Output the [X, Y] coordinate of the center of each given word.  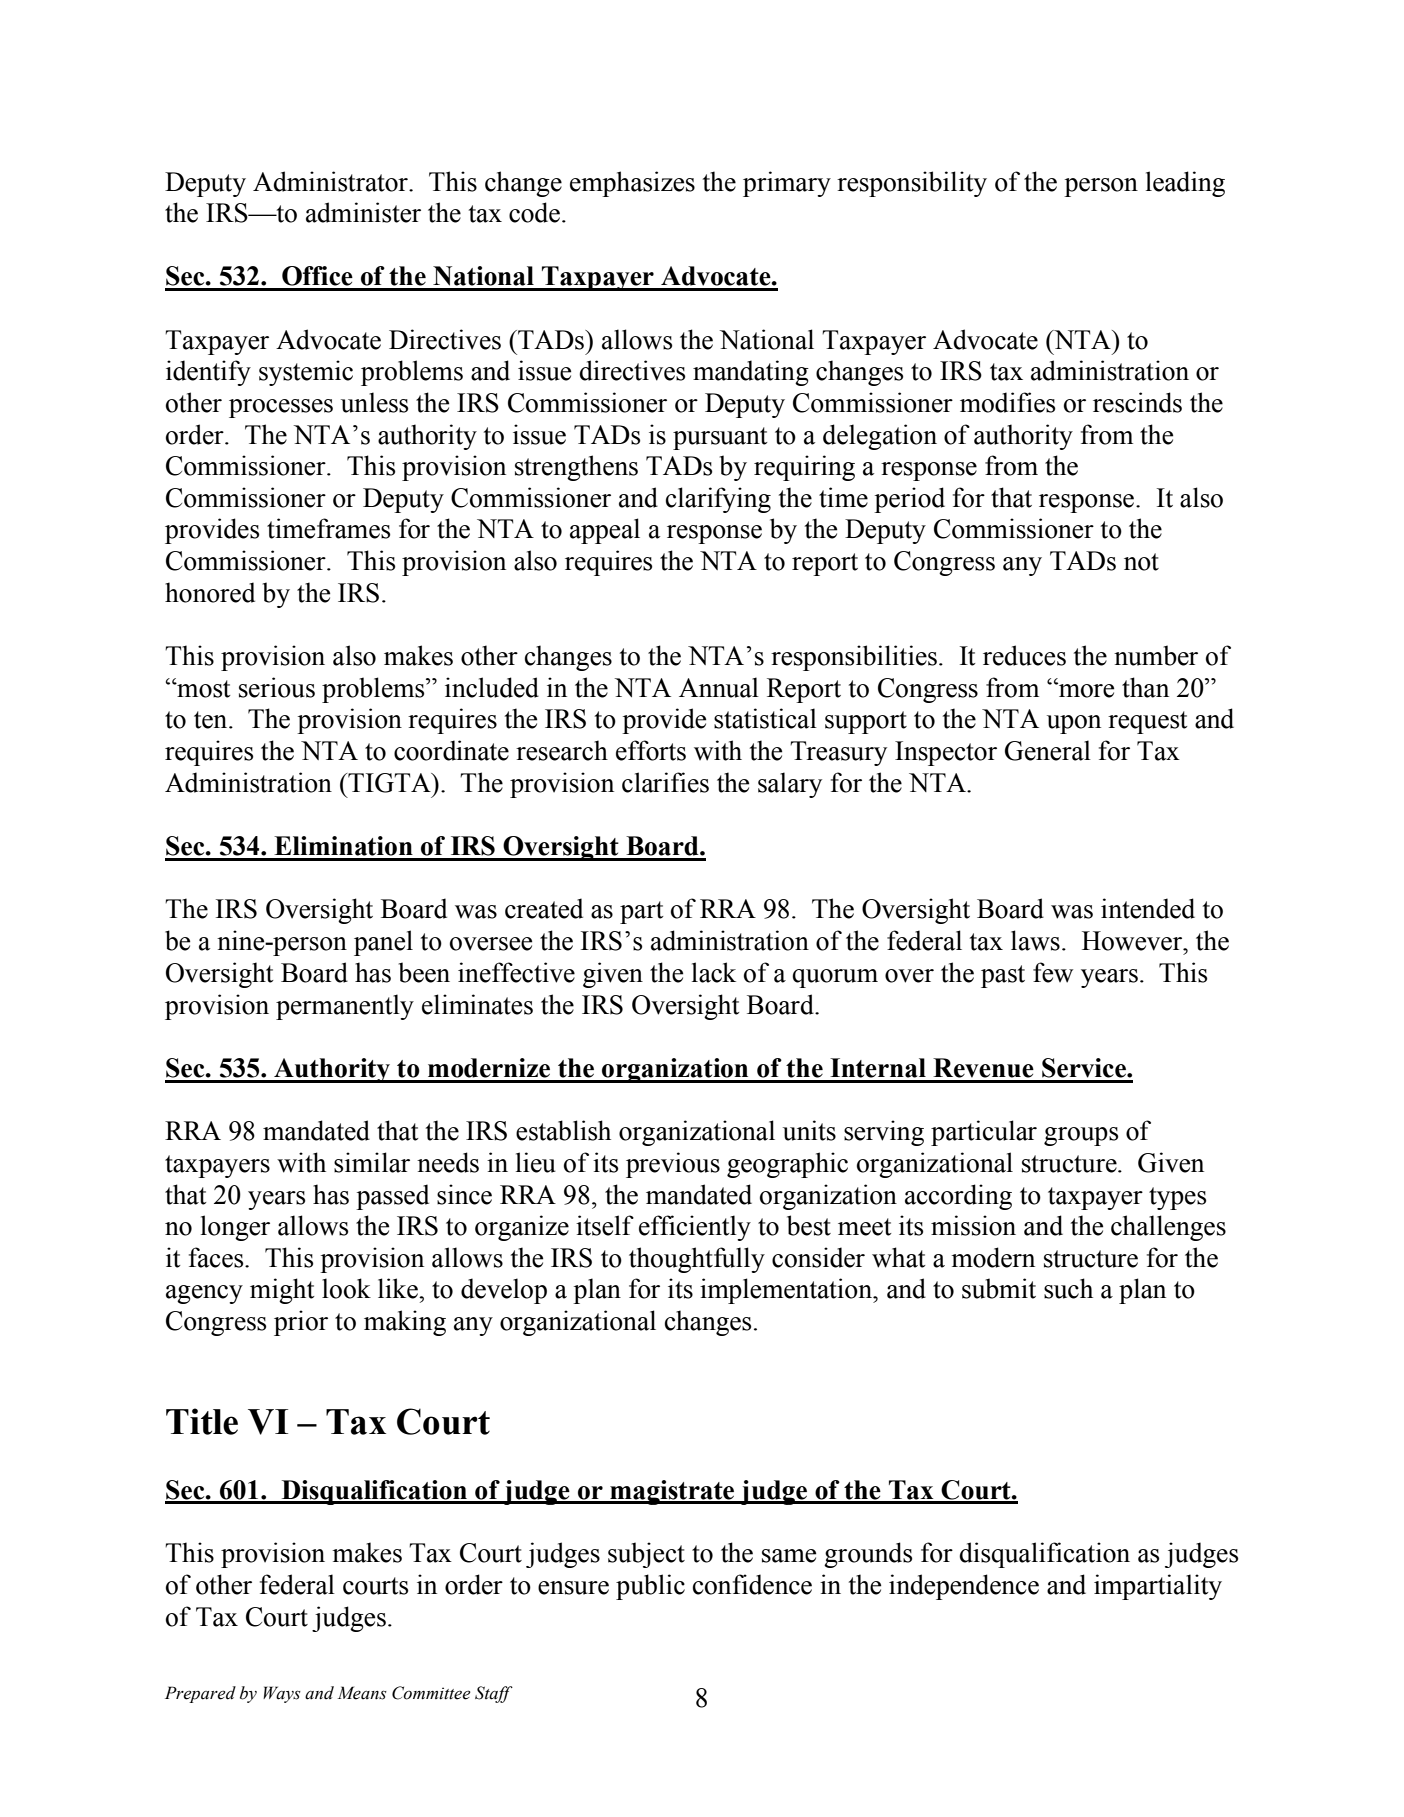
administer [363, 212]
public [650, 1587]
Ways [282, 1694]
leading [1185, 184]
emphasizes [632, 184]
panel [383, 943]
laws [1035, 940]
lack [714, 972]
